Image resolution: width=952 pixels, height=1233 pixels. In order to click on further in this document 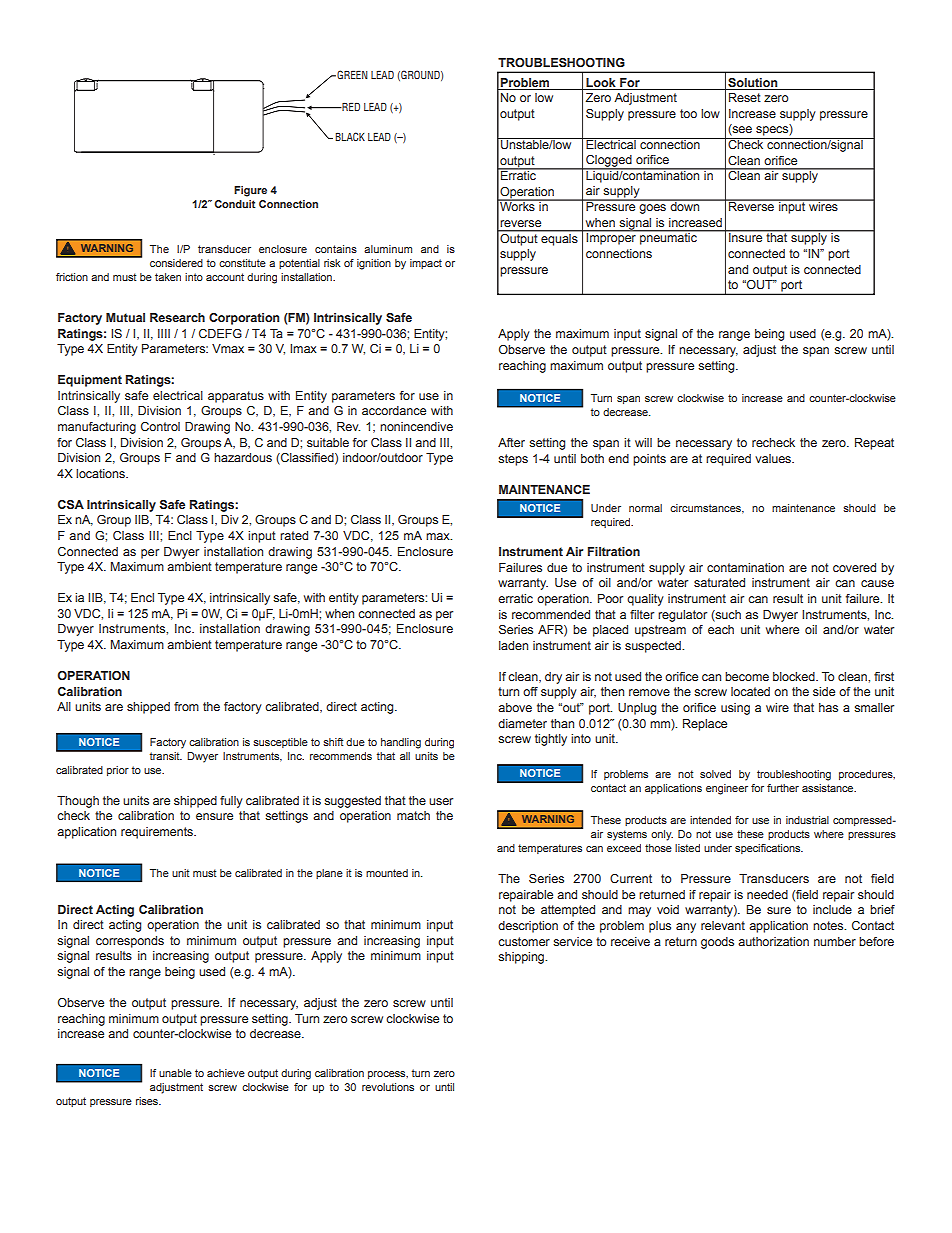, I will do `click(783, 788)`.
